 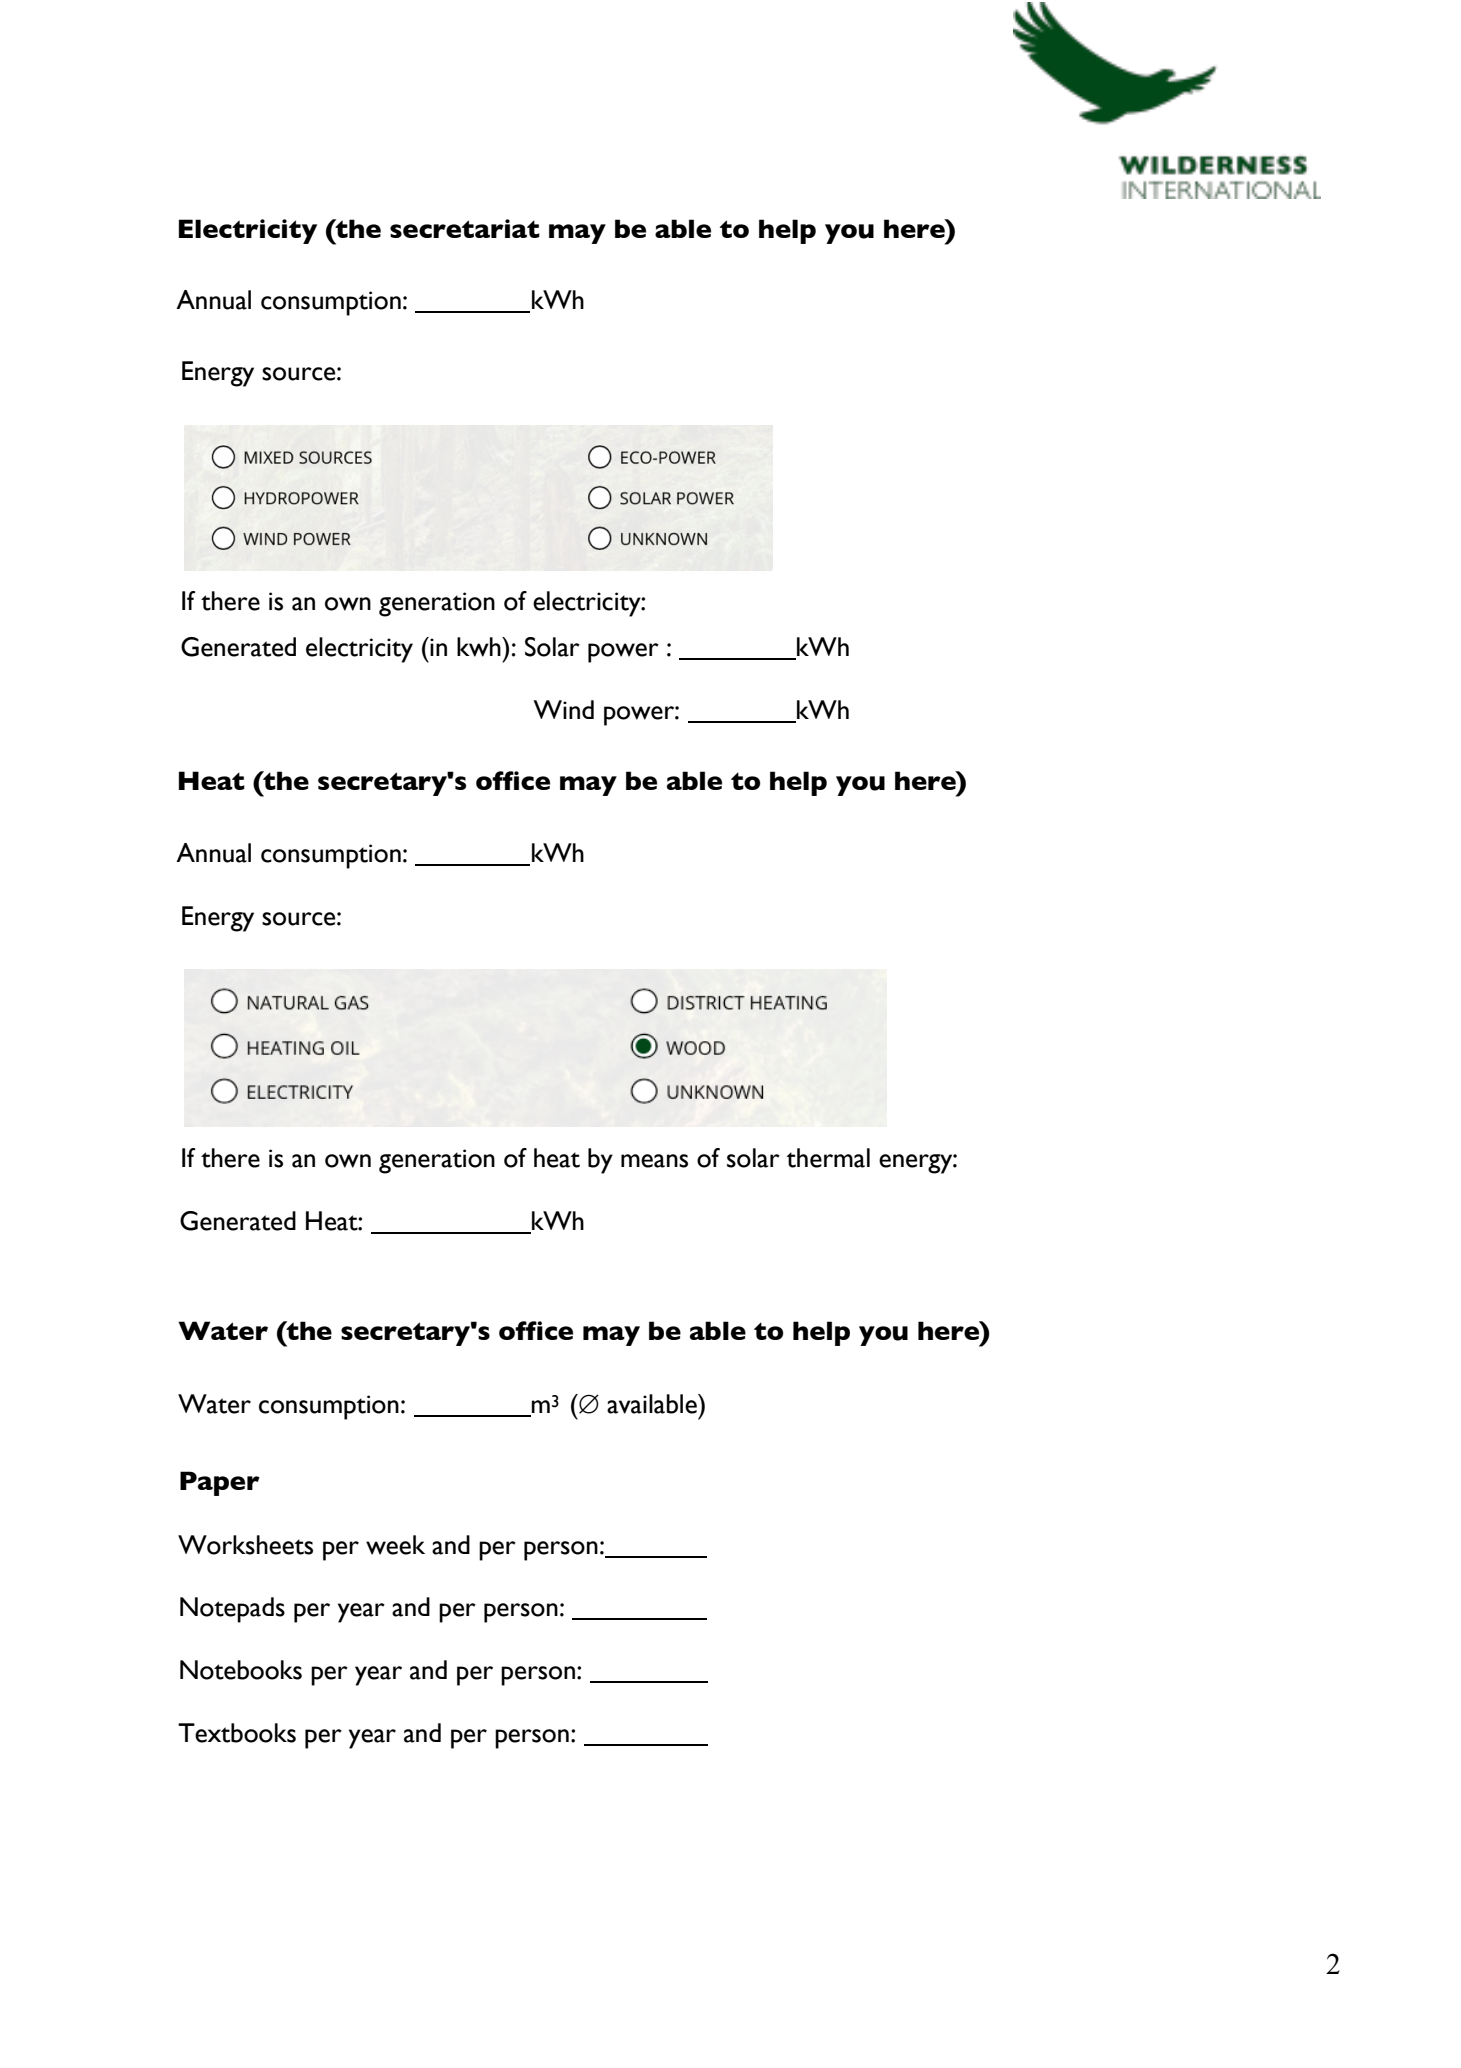 What do you see at coordinates (563, 709) in the screenshot?
I see `Wind` at bounding box center [563, 709].
